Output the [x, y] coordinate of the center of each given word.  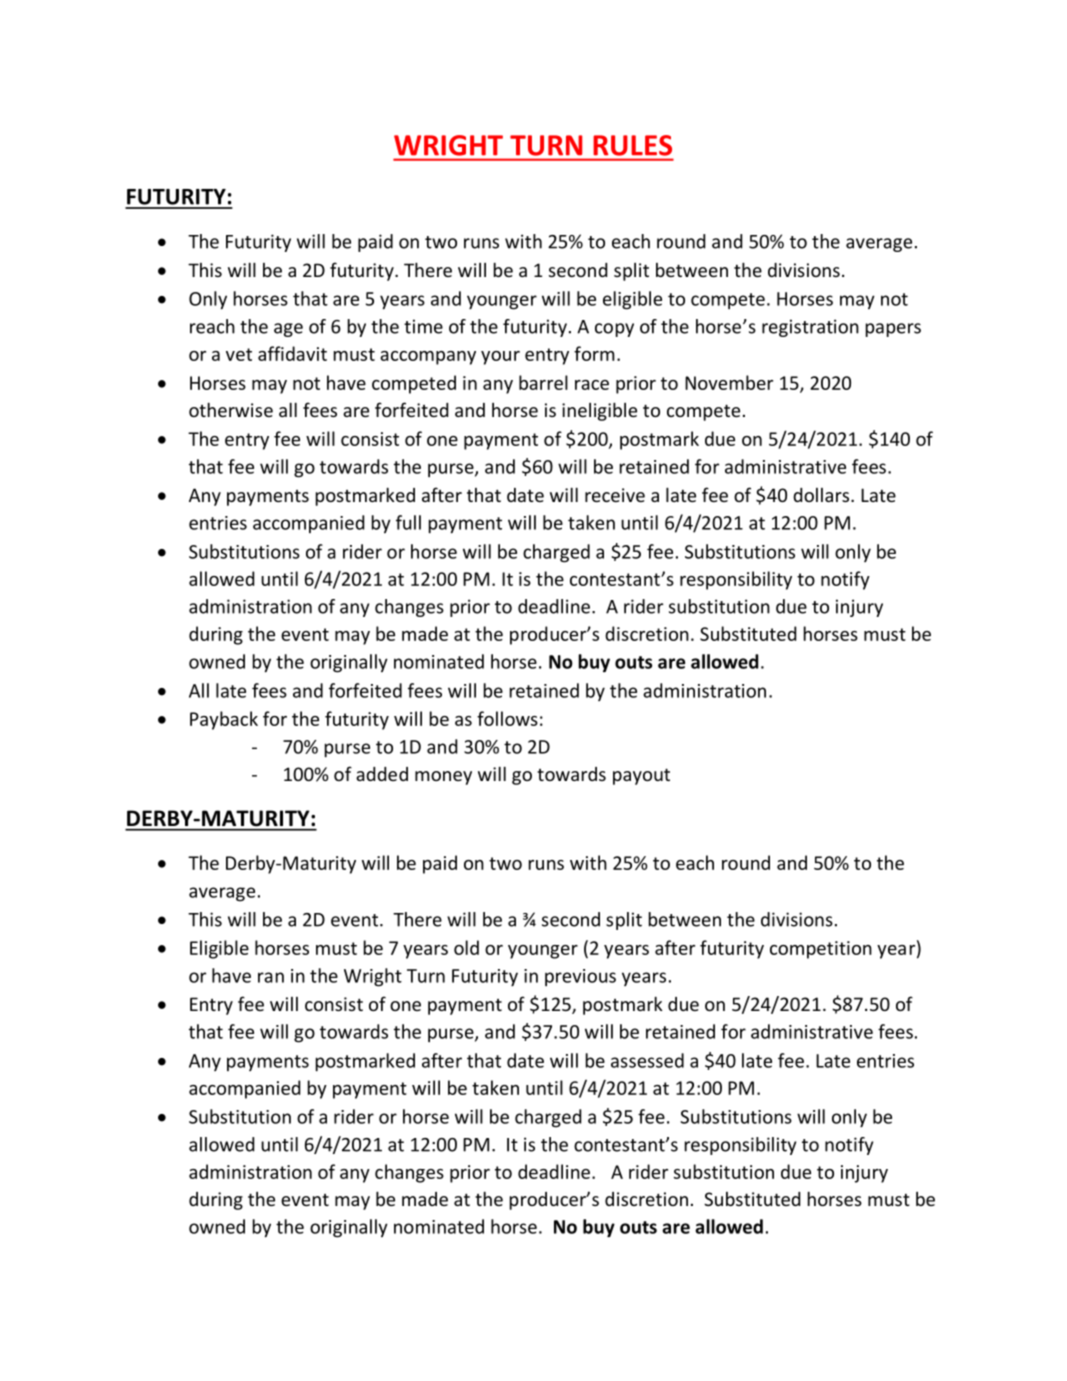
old [466, 947]
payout [641, 776]
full [408, 522]
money [443, 778]
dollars [822, 495]
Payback [224, 720]
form [594, 353]
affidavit [292, 353]
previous [580, 977]
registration [810, 328]
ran [271, 977]
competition [821, 950]
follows [507, 718]
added [382, 774]
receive [615, 495]
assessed [647, 1060]
